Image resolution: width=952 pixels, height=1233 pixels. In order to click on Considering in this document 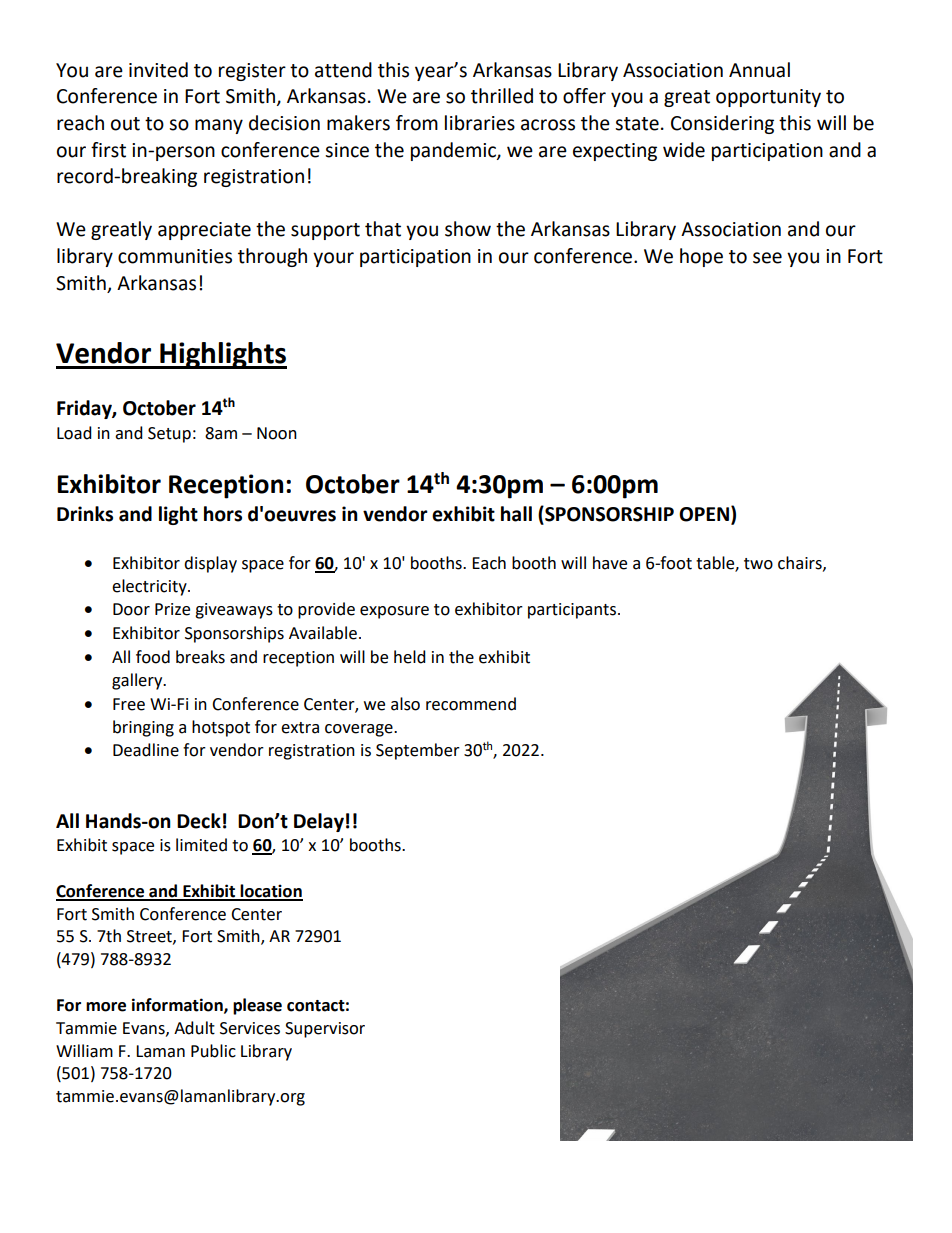, I will do `click(722, 124)`.
